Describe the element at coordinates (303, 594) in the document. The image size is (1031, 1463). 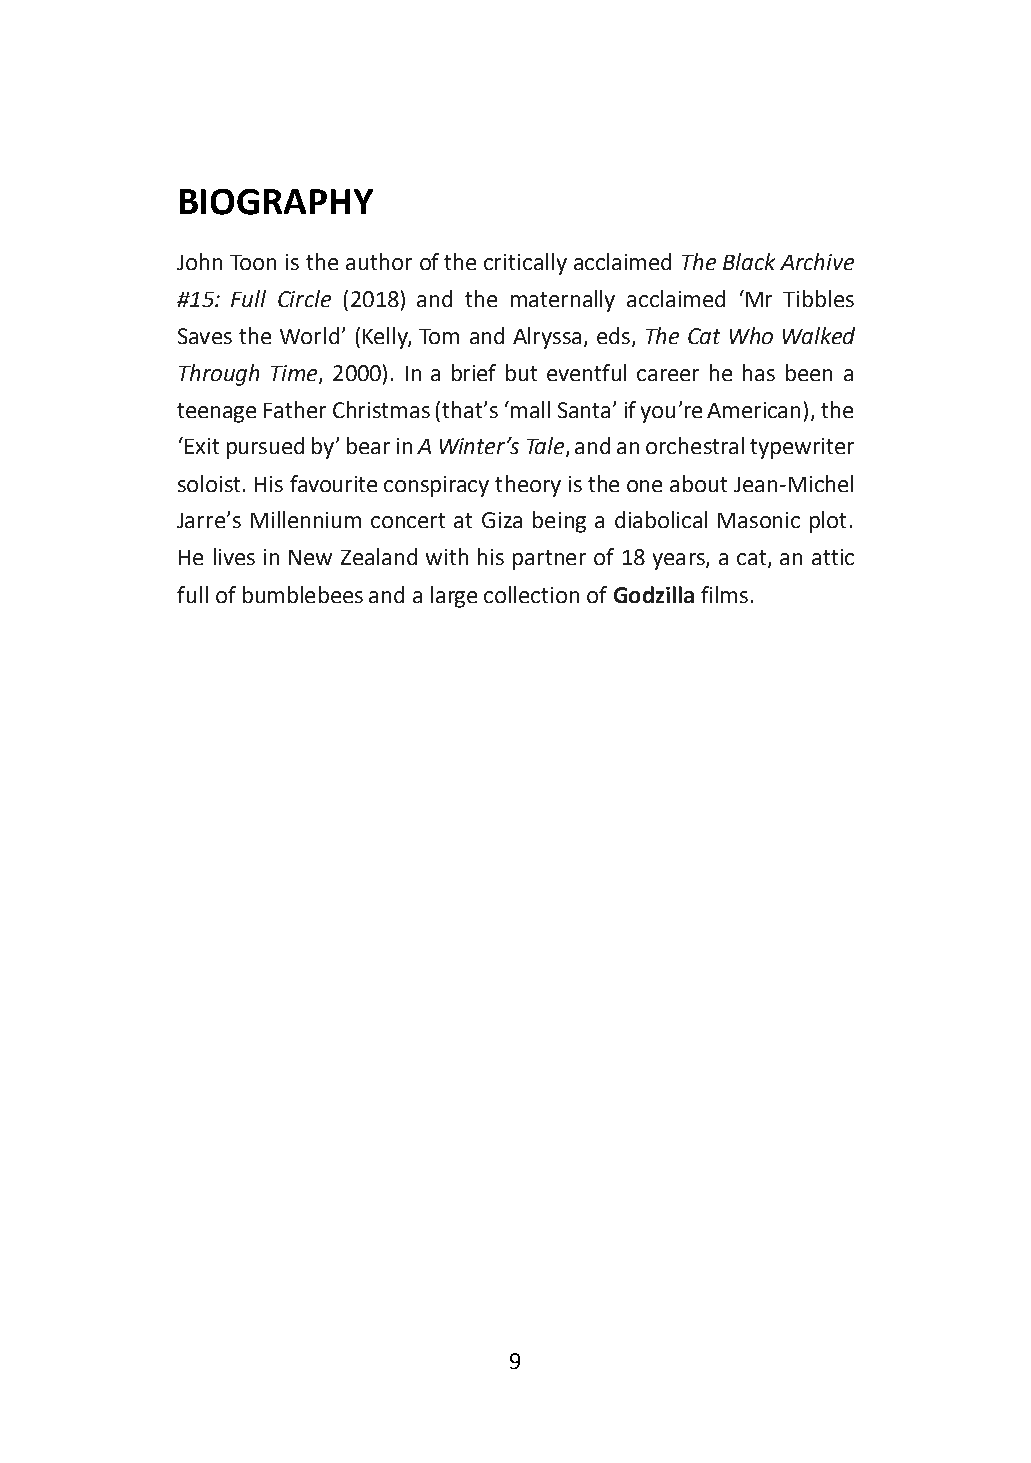
I see `bumblebees` at that location.
